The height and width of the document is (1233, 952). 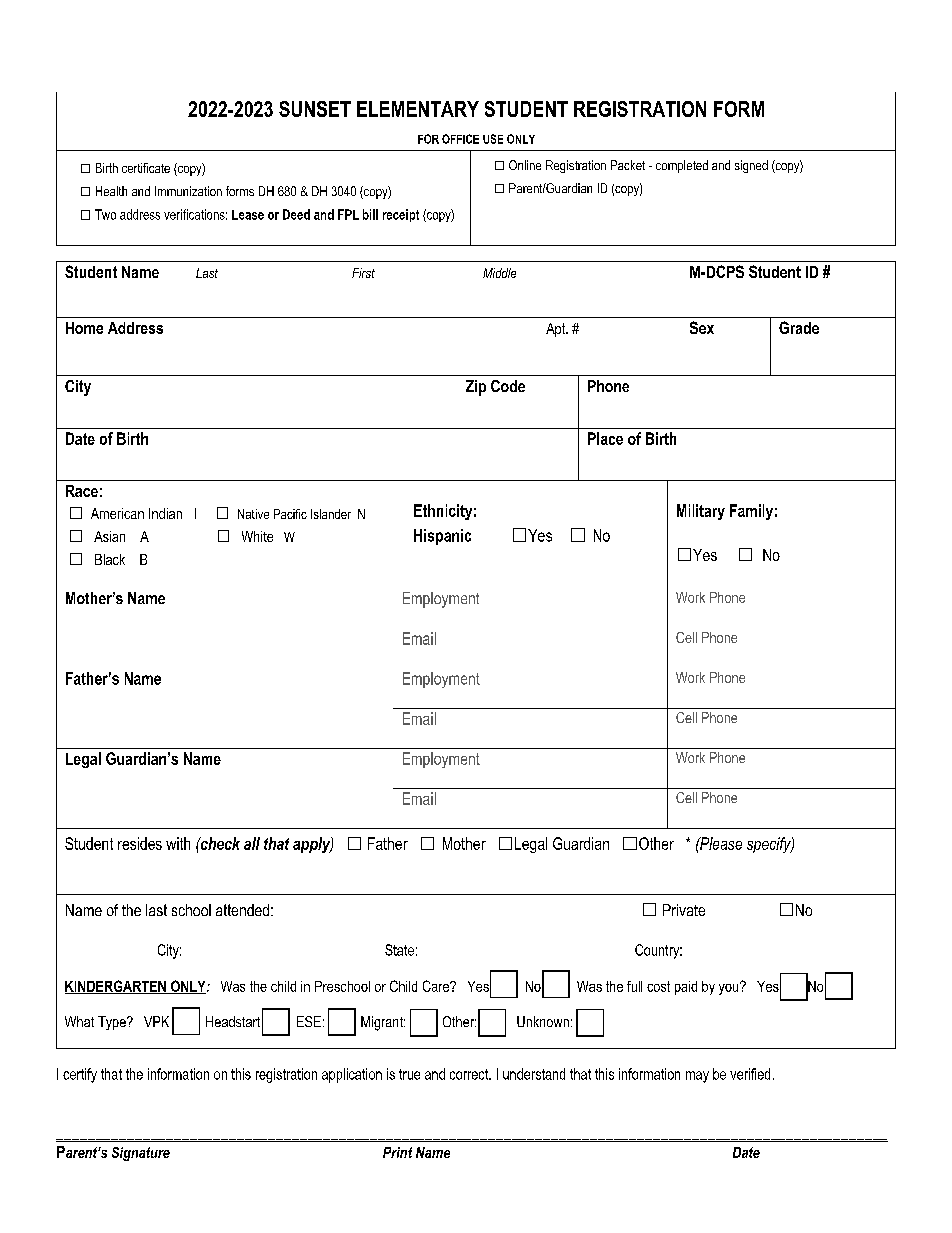 What do you see at coordinates (460, 139) in the document?
I see `OFFICE` at bounding box center [460, 139].
